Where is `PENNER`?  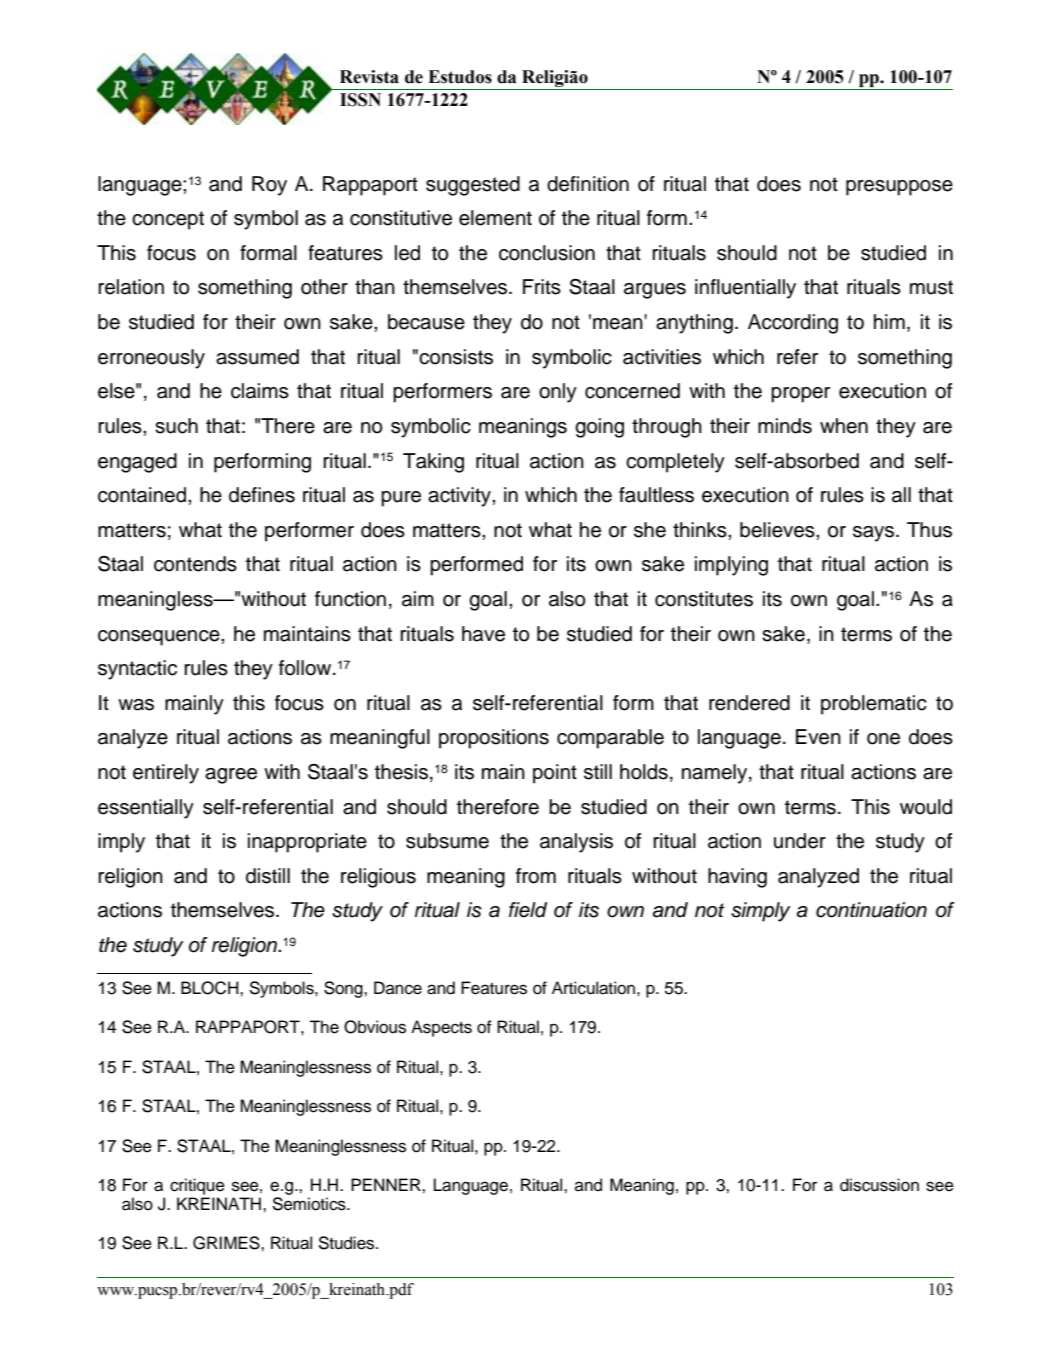 PENNER is located at coordinates (387, 1184).
